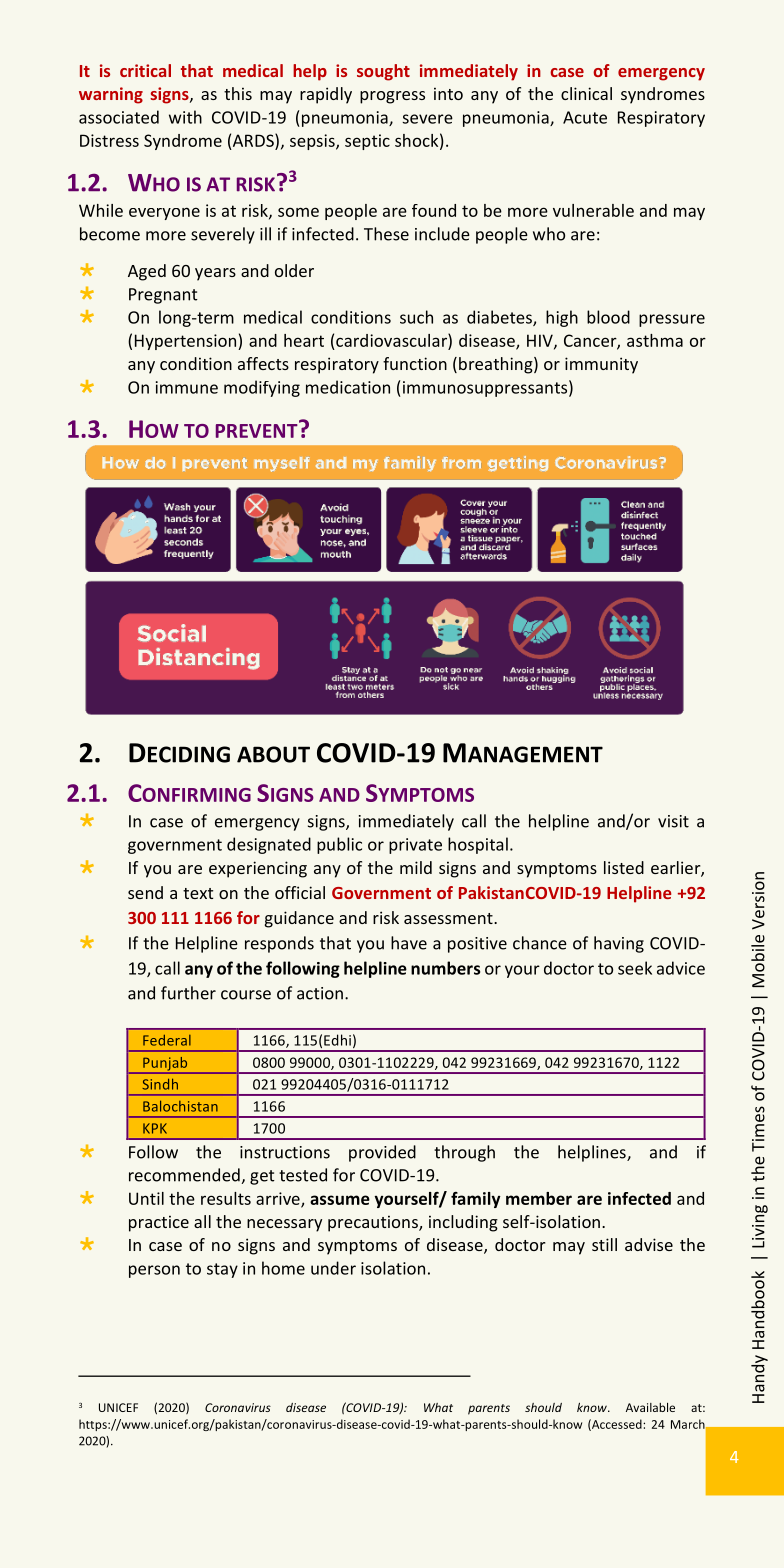  I want to click on ABOUT, so click(273, 754).
